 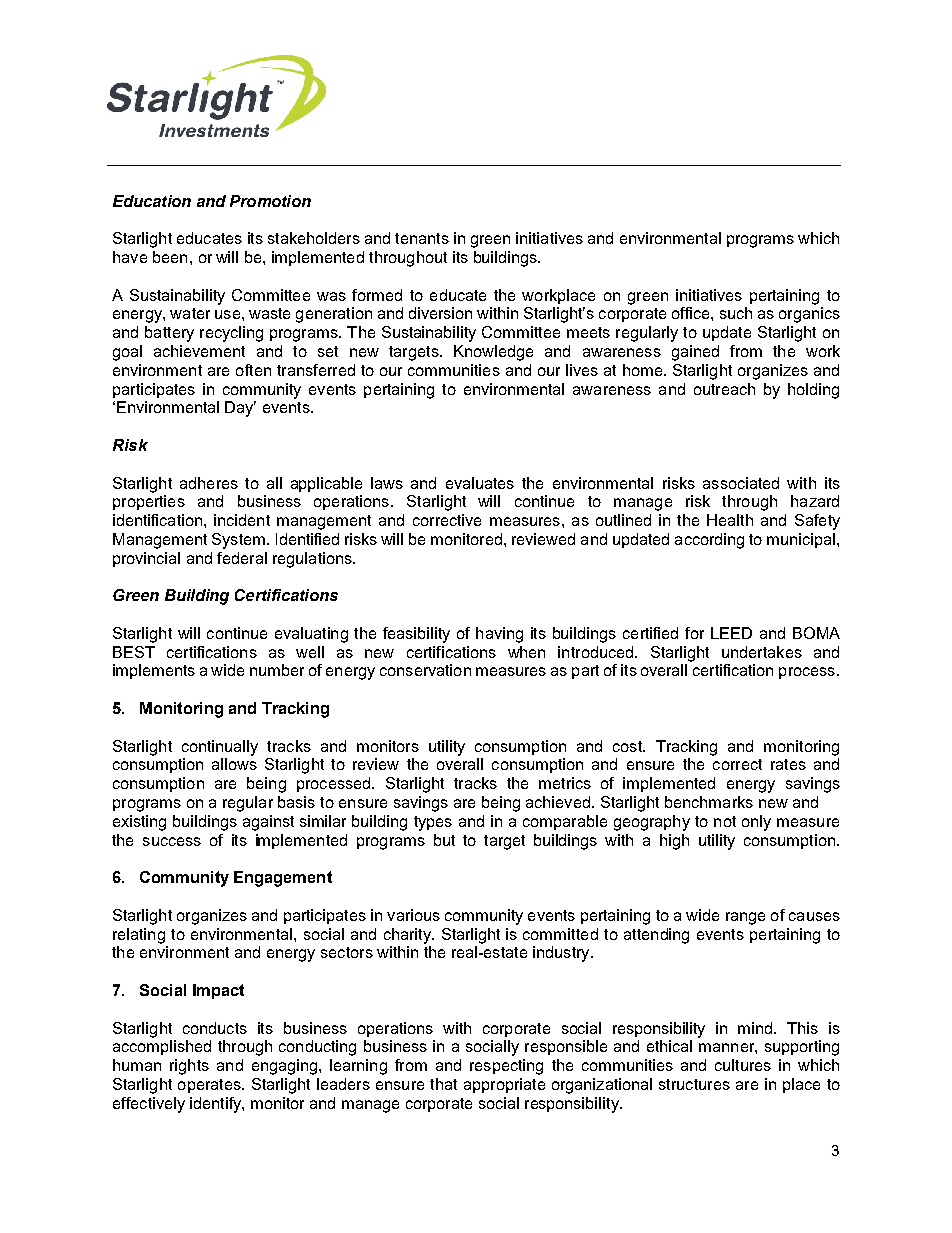 I want to click on such, so click(x=736, y=313).
